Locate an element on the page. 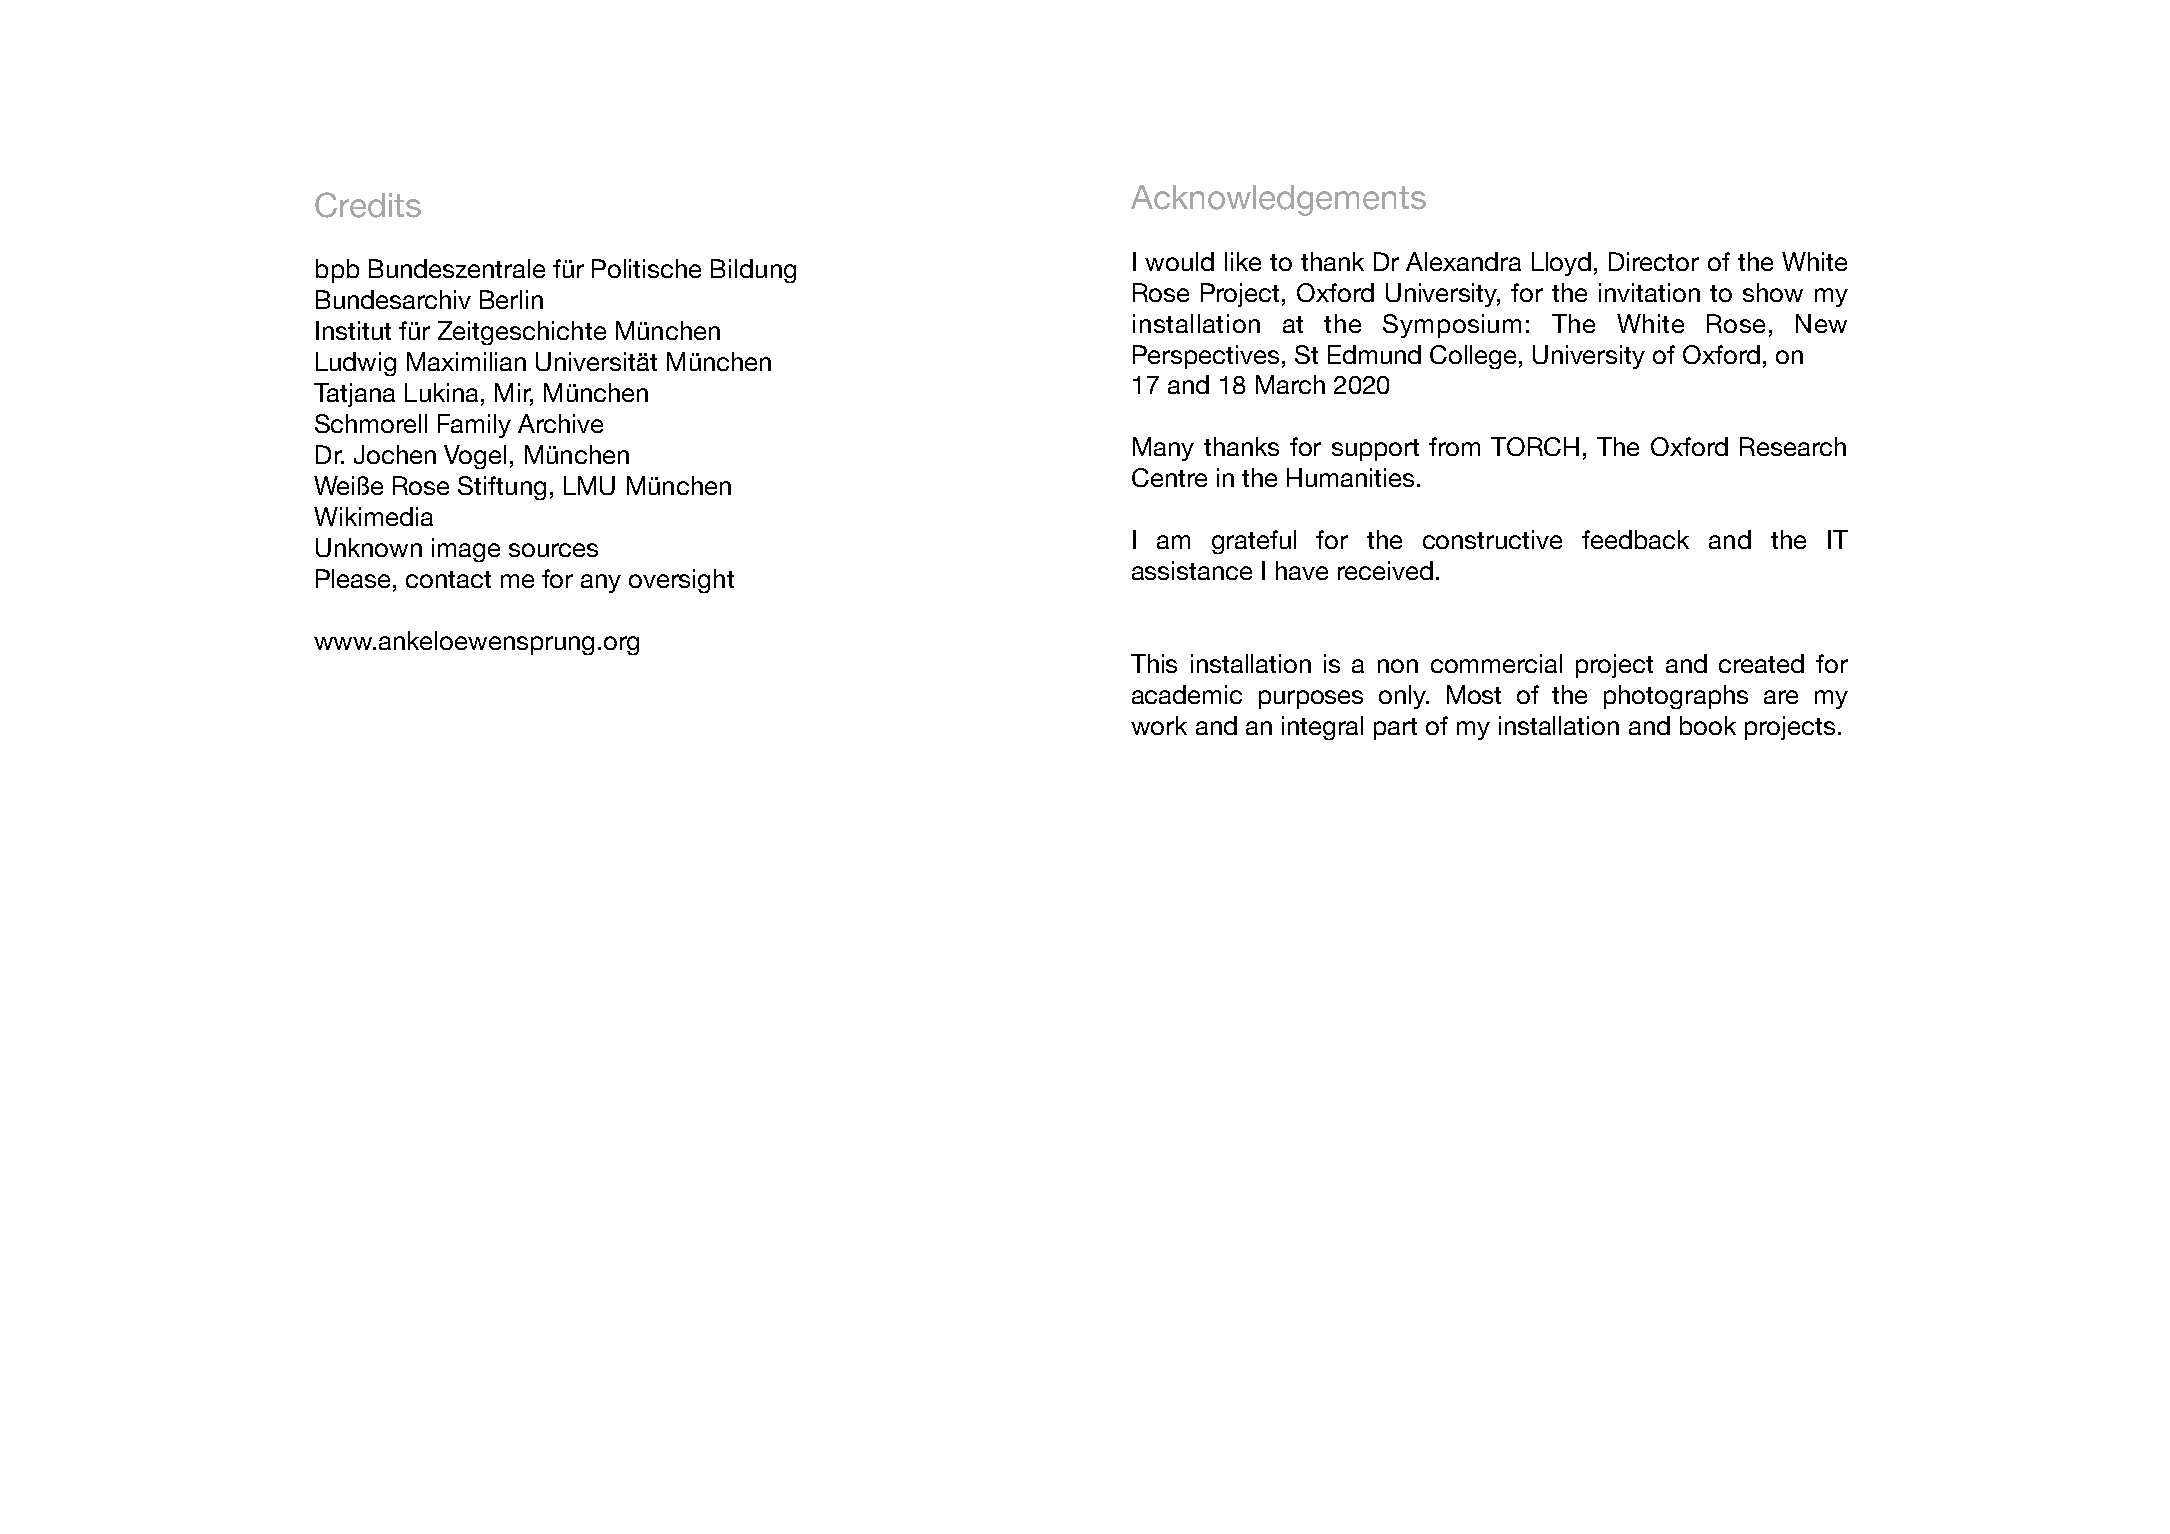  academic is located at coordinates (1187, 694).
